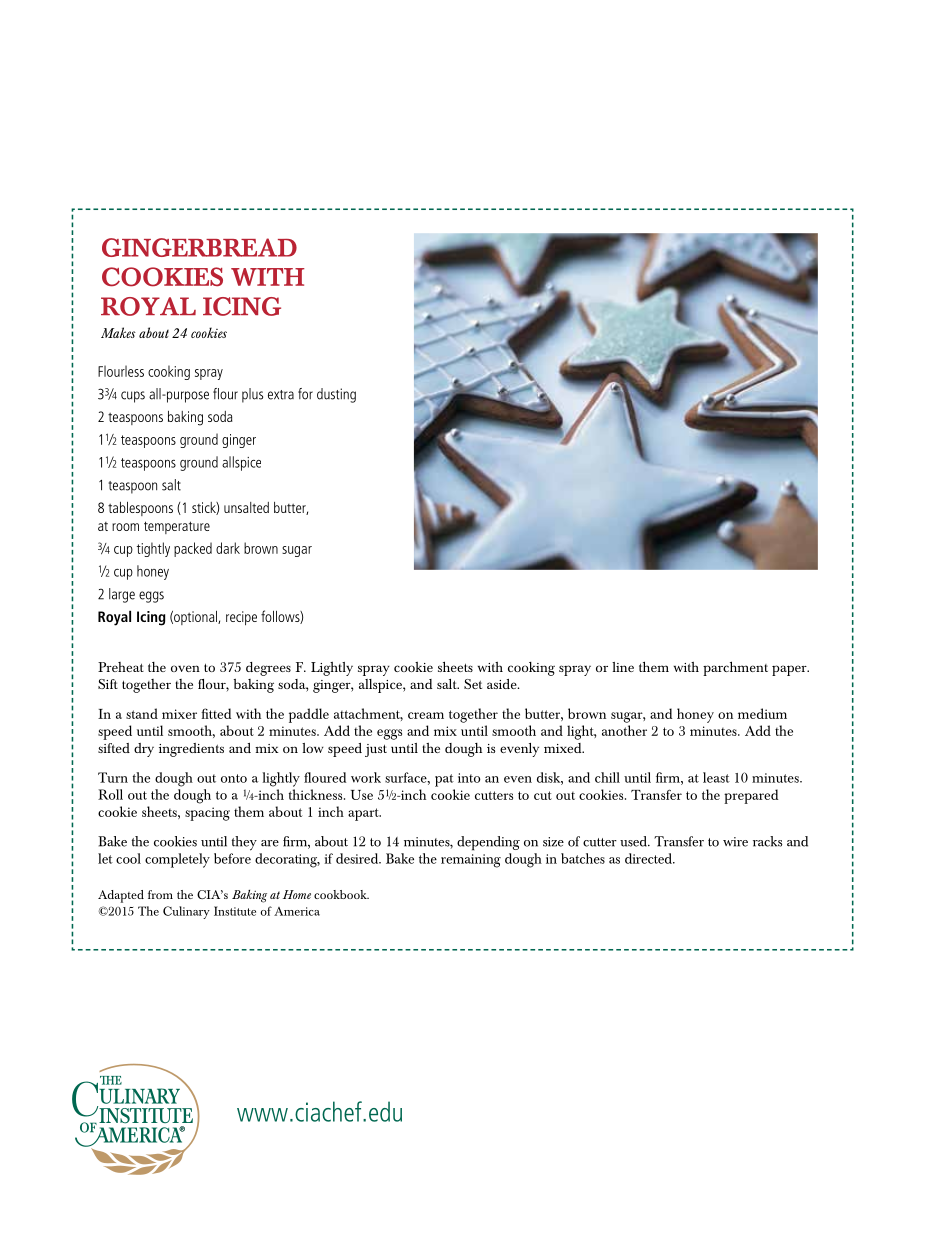 This screenshot has width=952, height=1233. I want to click on parchment, so click(735, 668).
